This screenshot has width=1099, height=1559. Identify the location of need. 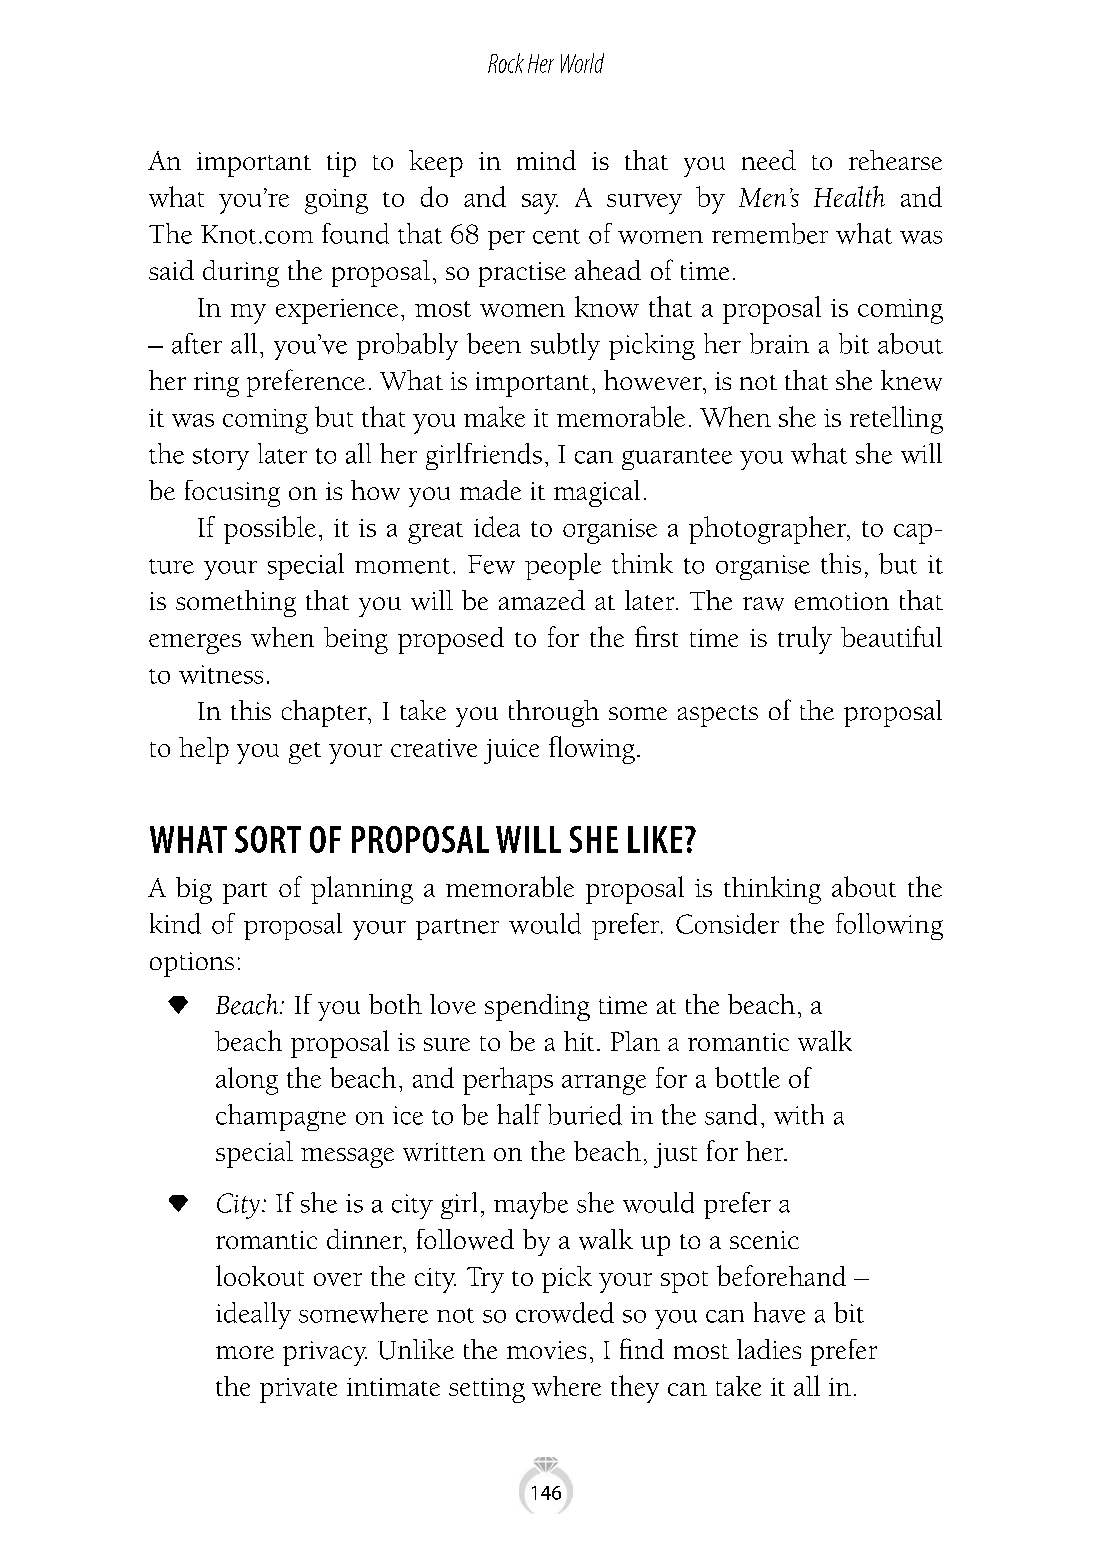
(769, 160).
